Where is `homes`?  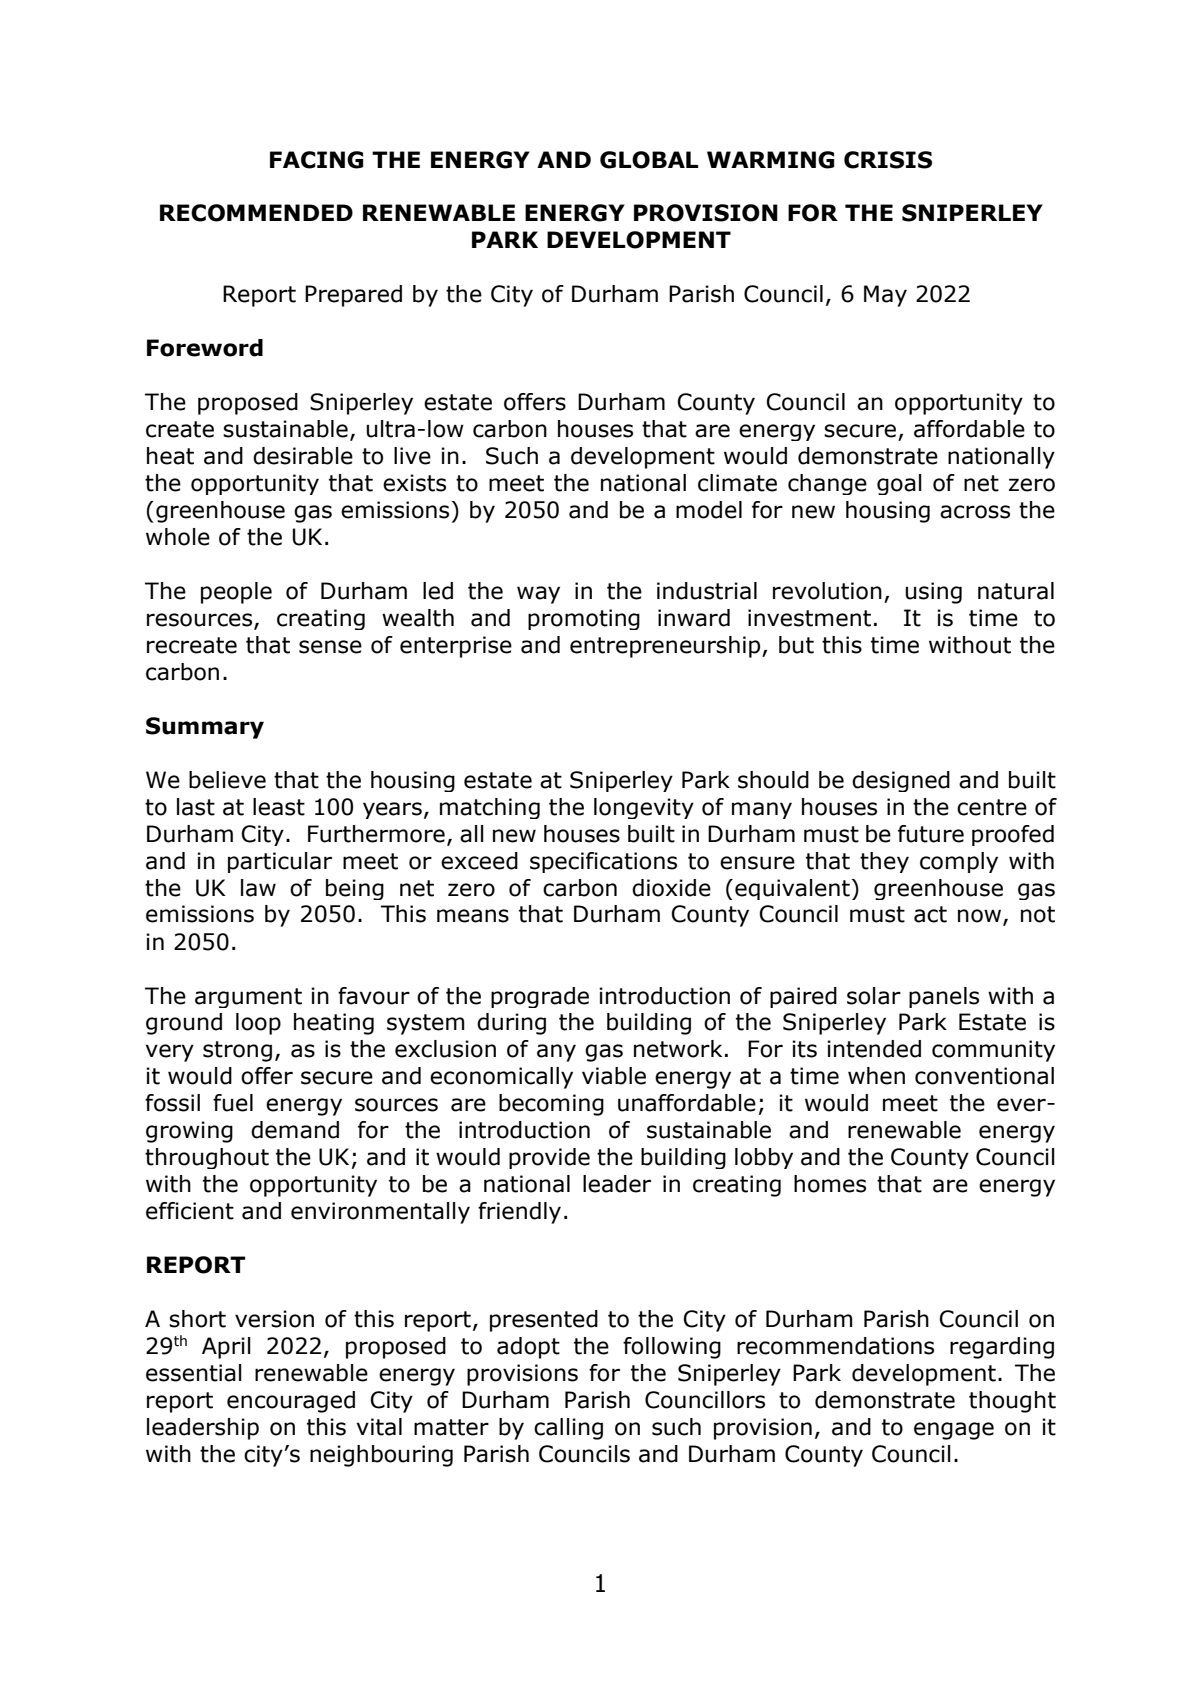
homes is located at coordinates (830, 1184).
